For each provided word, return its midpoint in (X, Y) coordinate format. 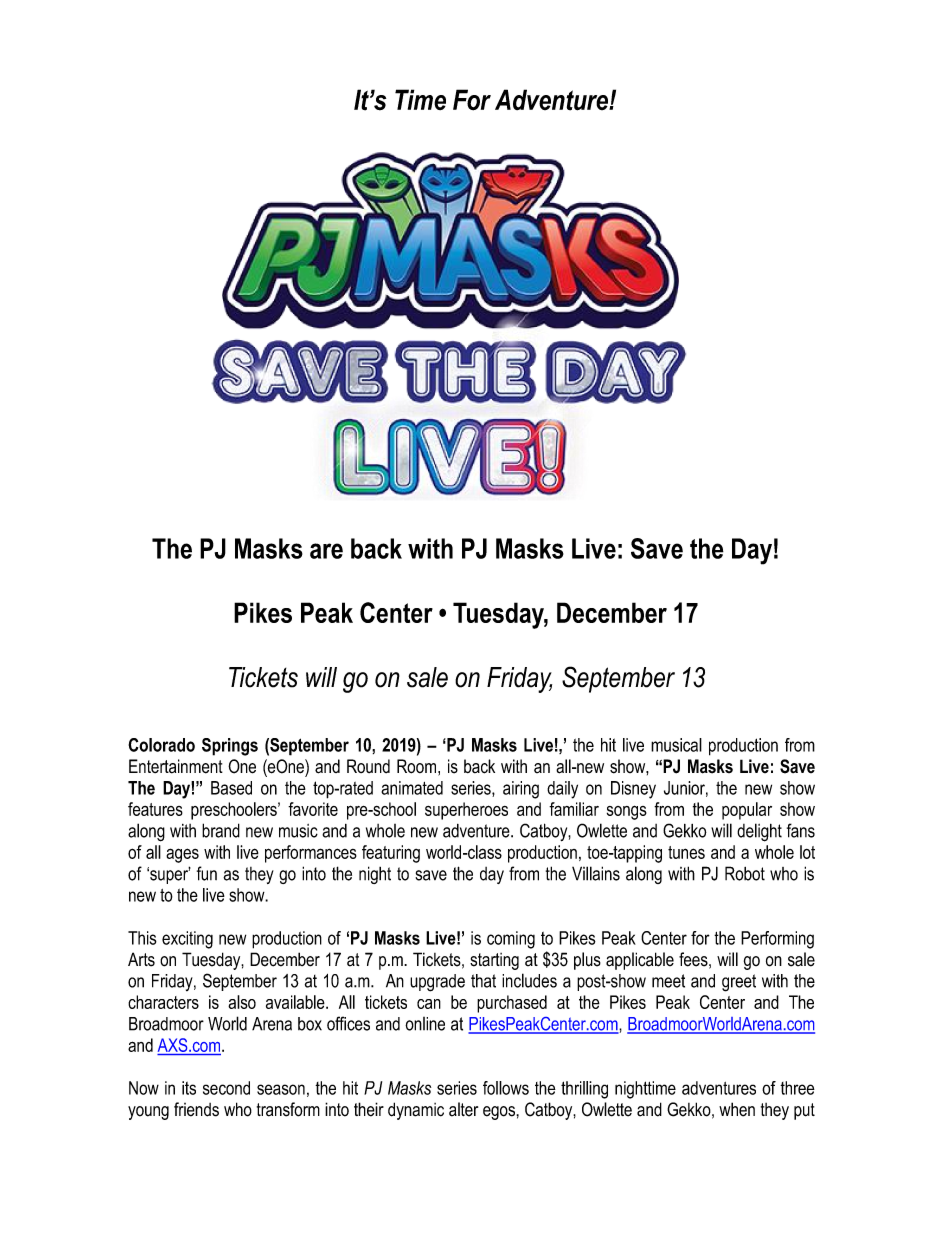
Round (368, 766)
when (737, 1109)
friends (196, 1109)
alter (463, 1109)
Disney (633, 790)
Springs (230, 747)
